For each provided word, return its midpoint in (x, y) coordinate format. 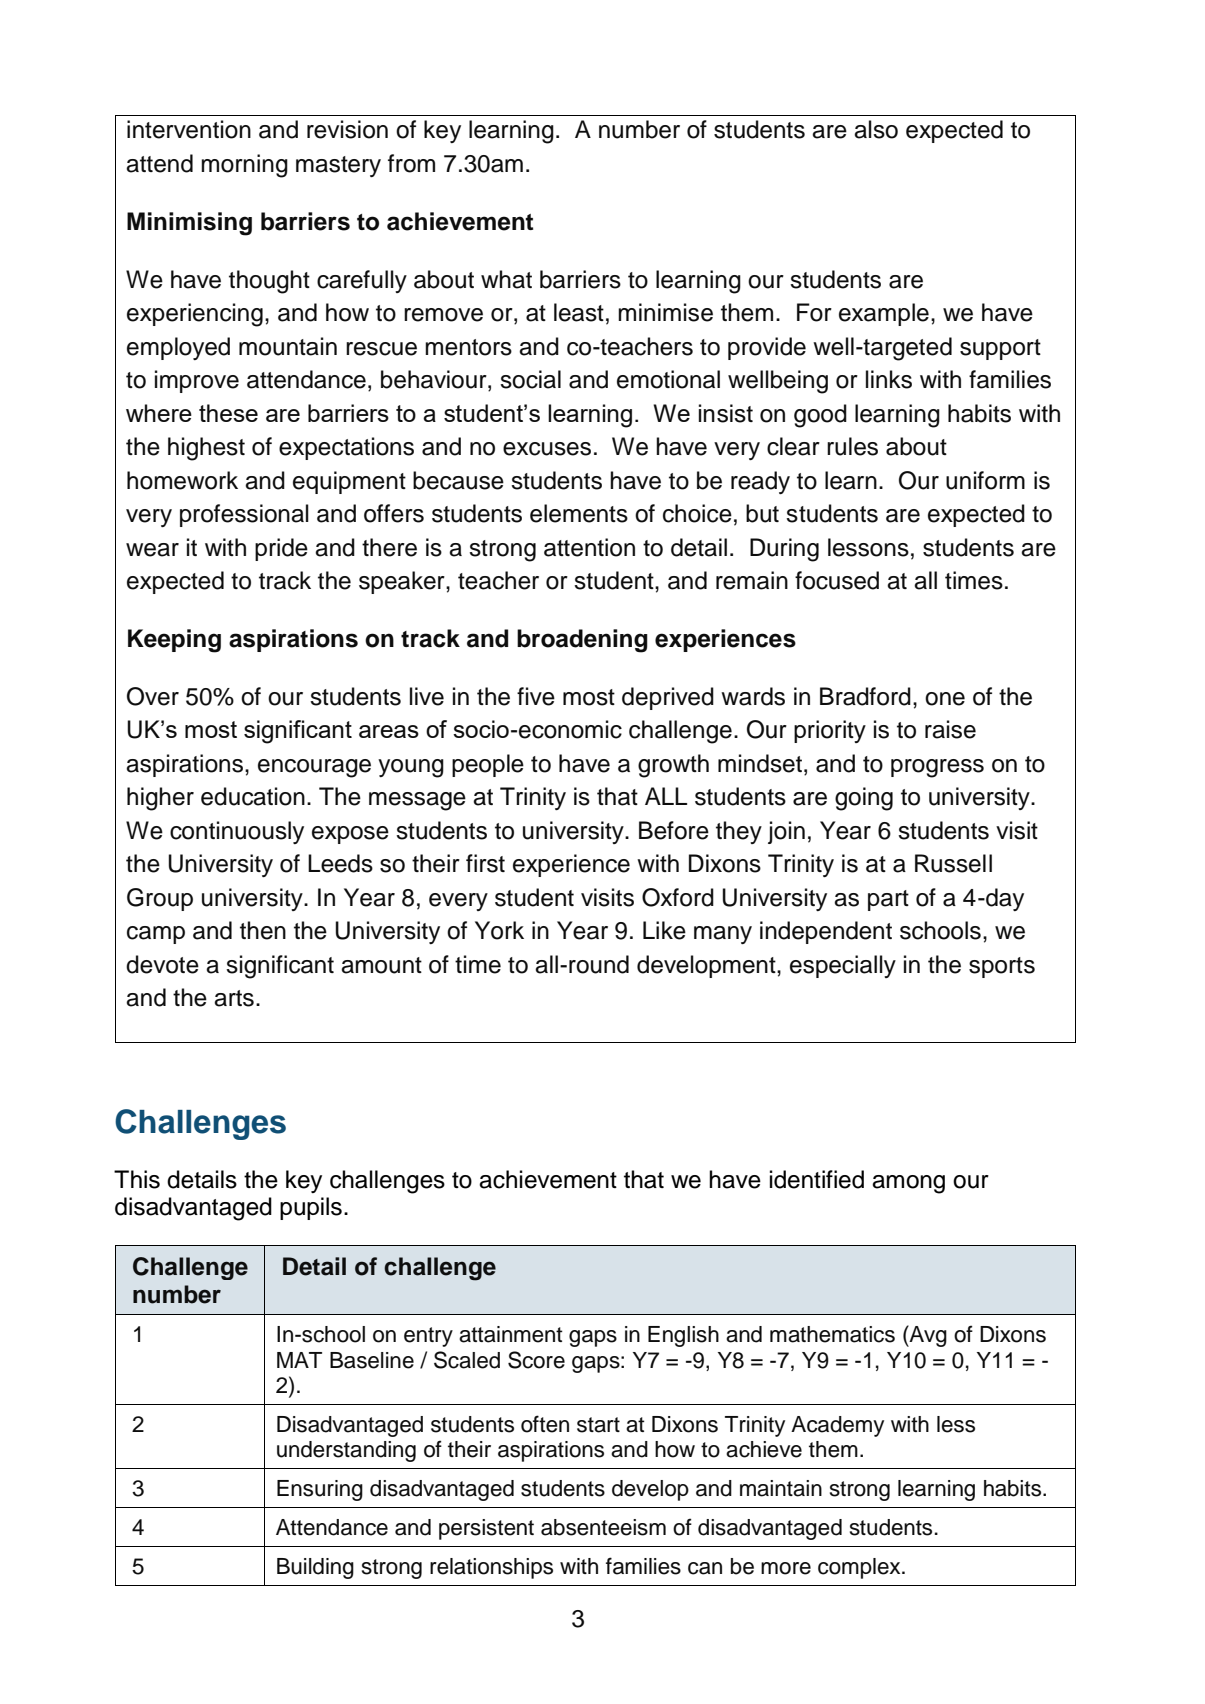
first (485, 863)
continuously (237, 832)
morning (244, 166)
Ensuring (320, 1490)
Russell (953, 863)
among (908, 1184)
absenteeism (603, 1527)
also (876, 129)
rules (852, 446)
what (506, 279)
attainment (511, 1334)
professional (244, 515)
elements (579, 513)
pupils (311, 1208)
